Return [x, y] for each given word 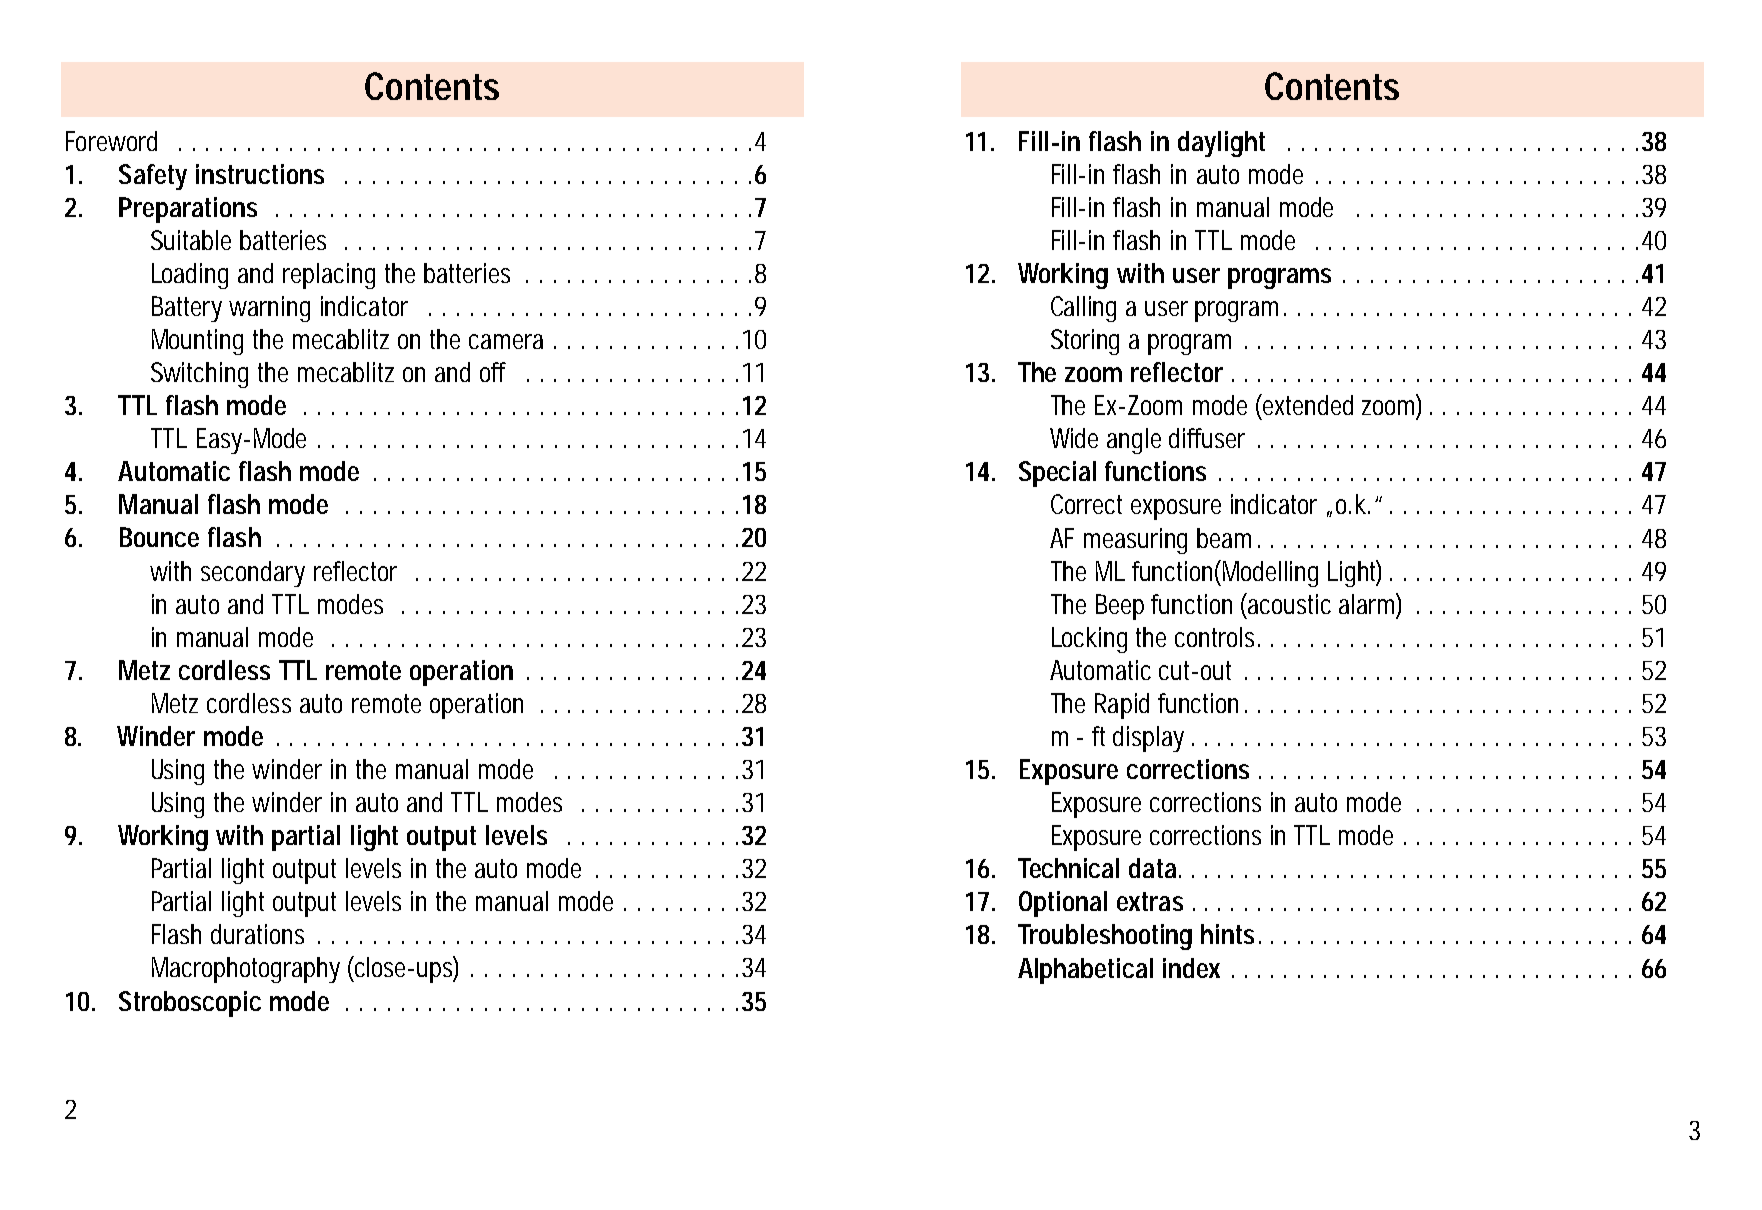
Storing [1085, 342]
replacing [329, 276]
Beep [1120, 607]
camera [506, 341]
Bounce [159, 537]
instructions [260, 174]
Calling [1083, 309]
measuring [1135, 541]
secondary [253, 574]
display [1148, 739]
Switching [199, 375]
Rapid [1122, 706]
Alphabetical [1085, 971]
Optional [1063, 904]
